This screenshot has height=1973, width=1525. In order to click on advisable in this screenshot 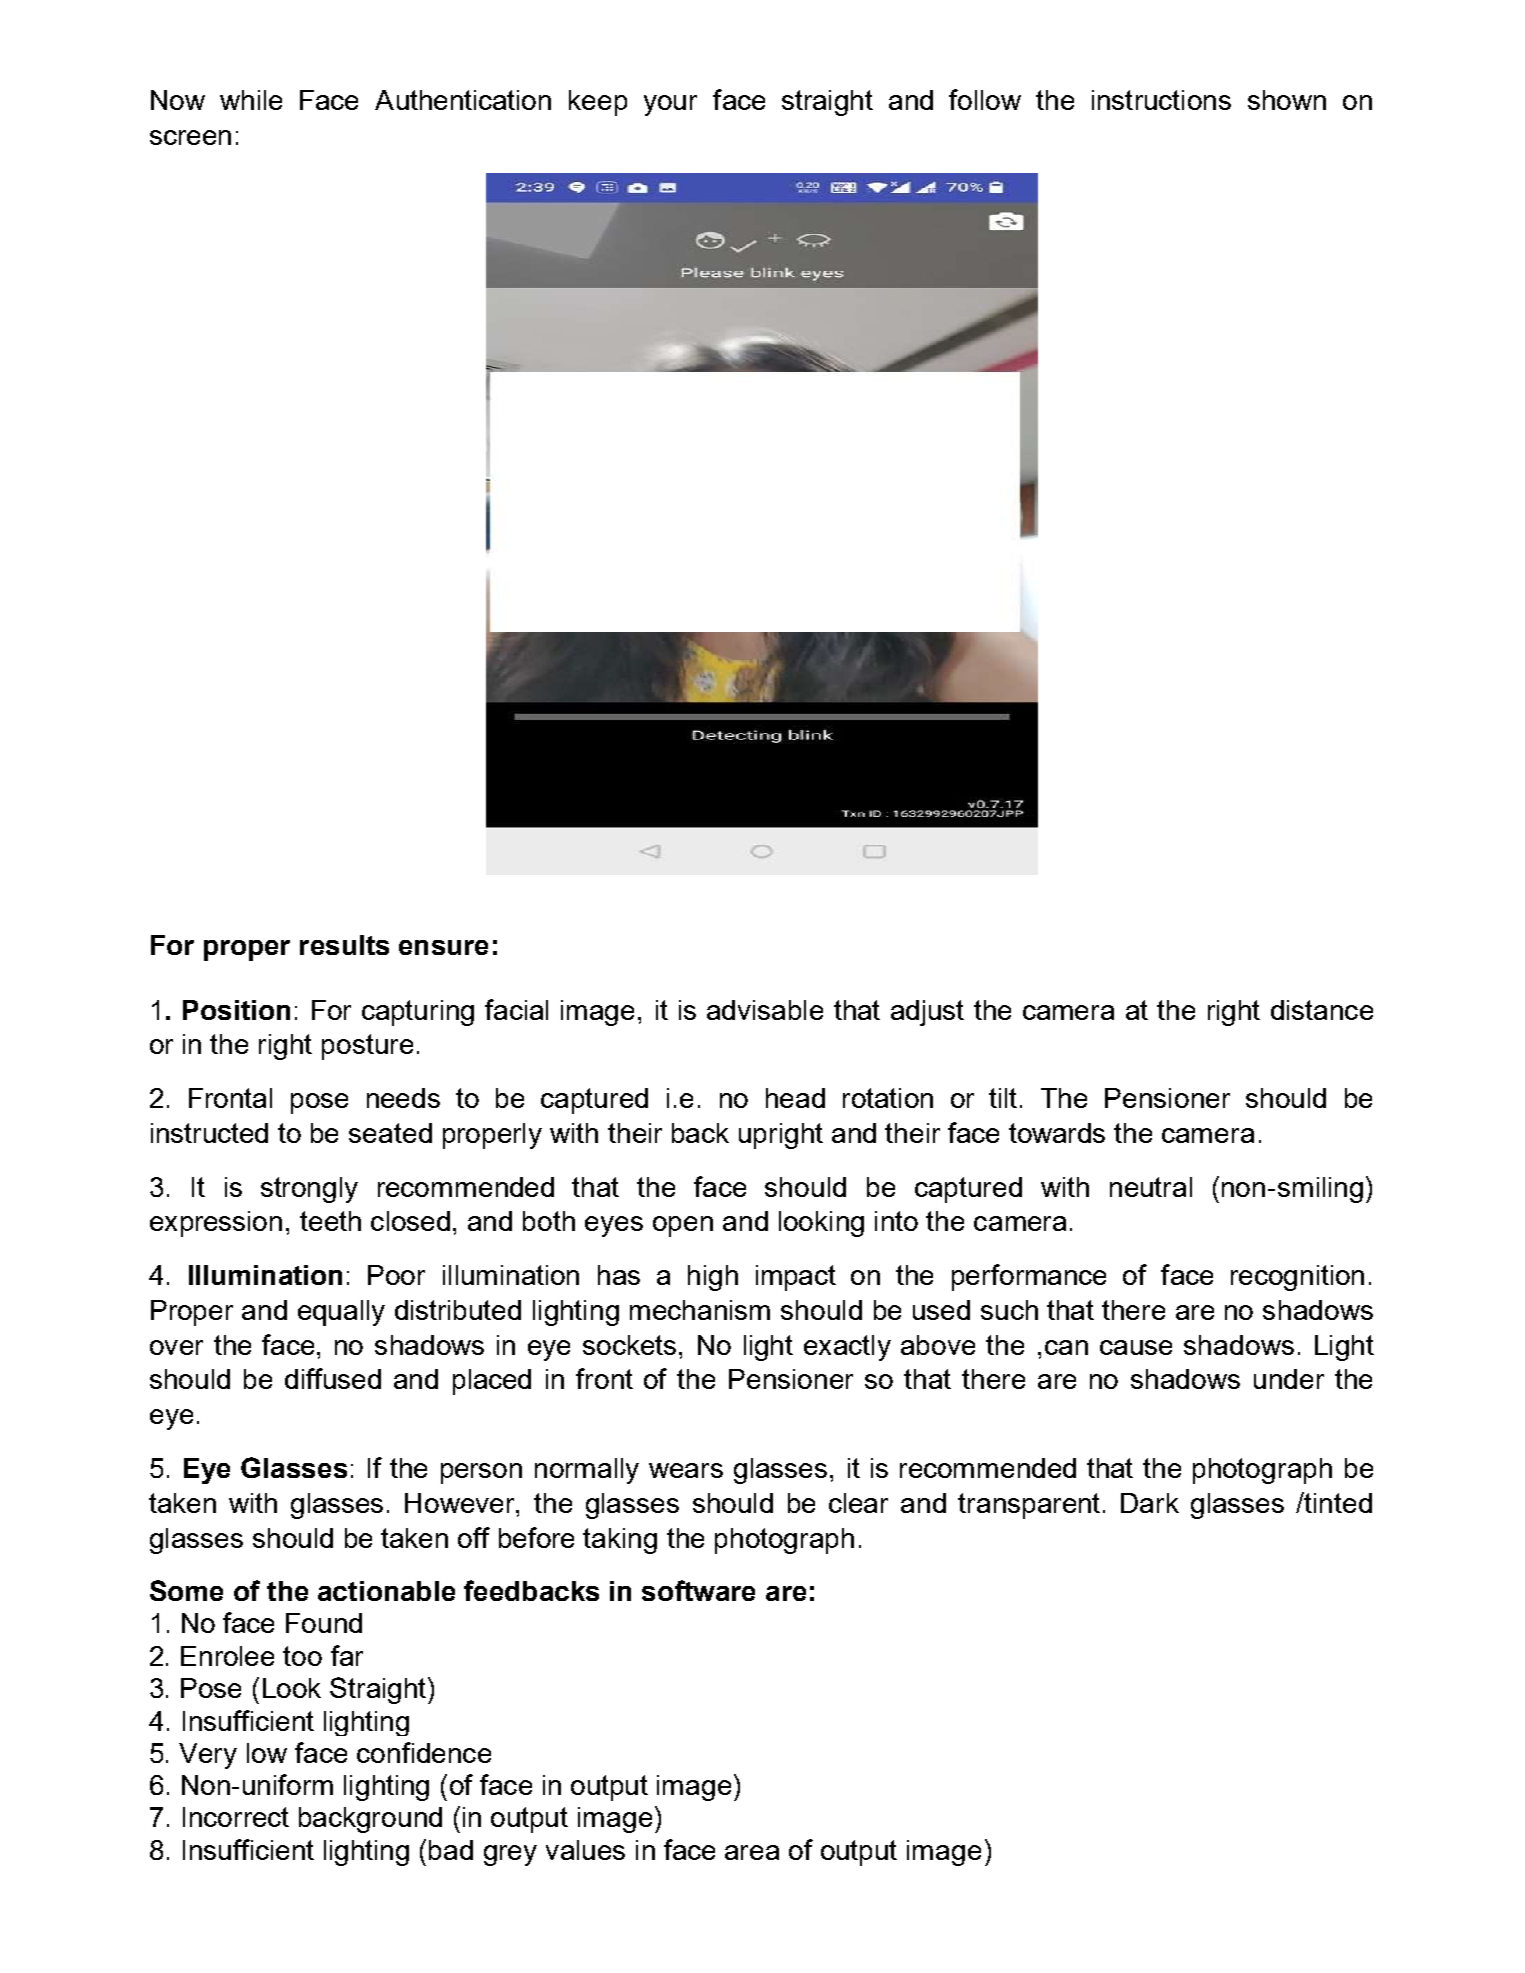, I will do `click(765, 1010)`.
